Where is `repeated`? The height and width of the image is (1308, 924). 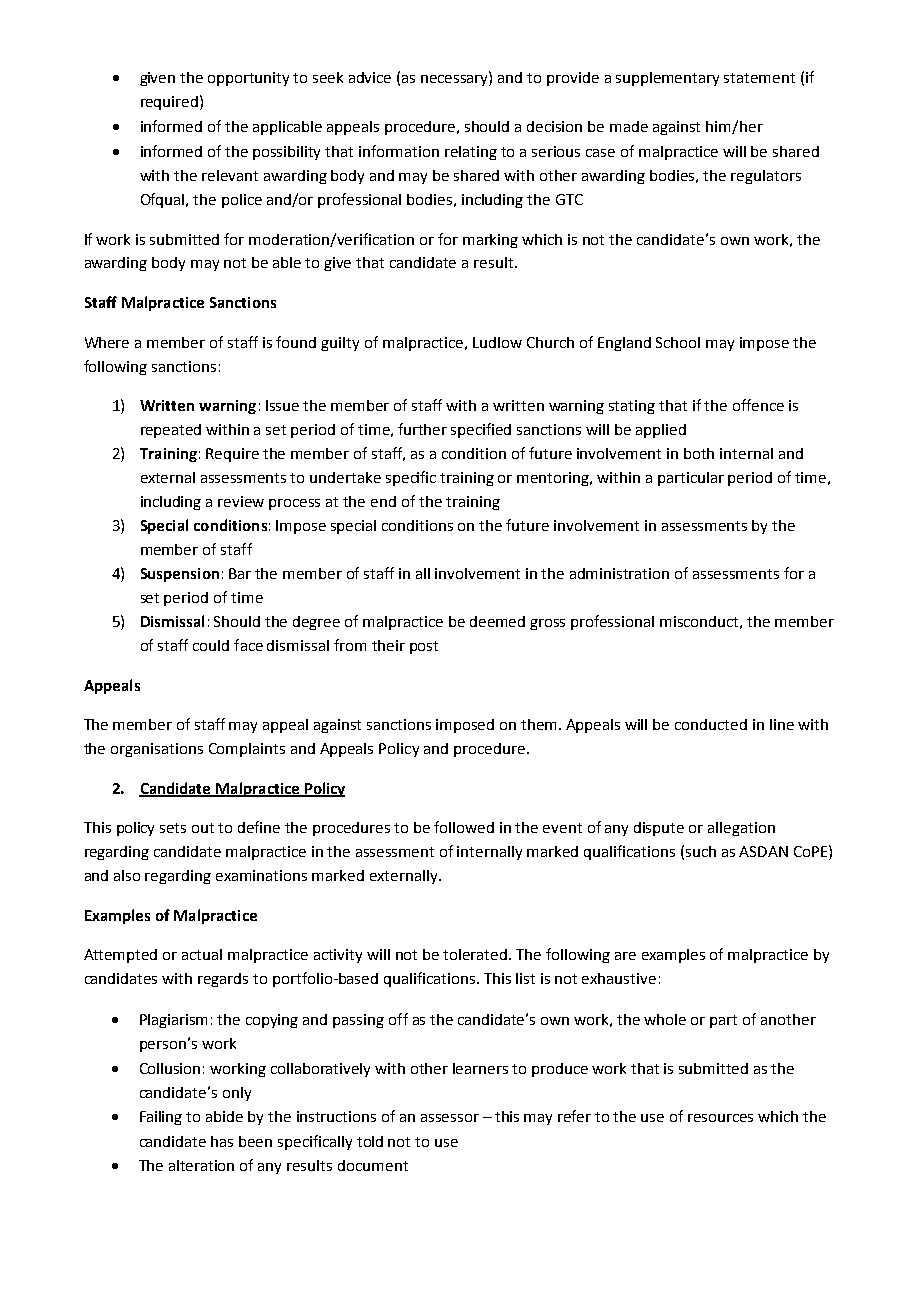 repeated is located at coordinates (171, 431).
